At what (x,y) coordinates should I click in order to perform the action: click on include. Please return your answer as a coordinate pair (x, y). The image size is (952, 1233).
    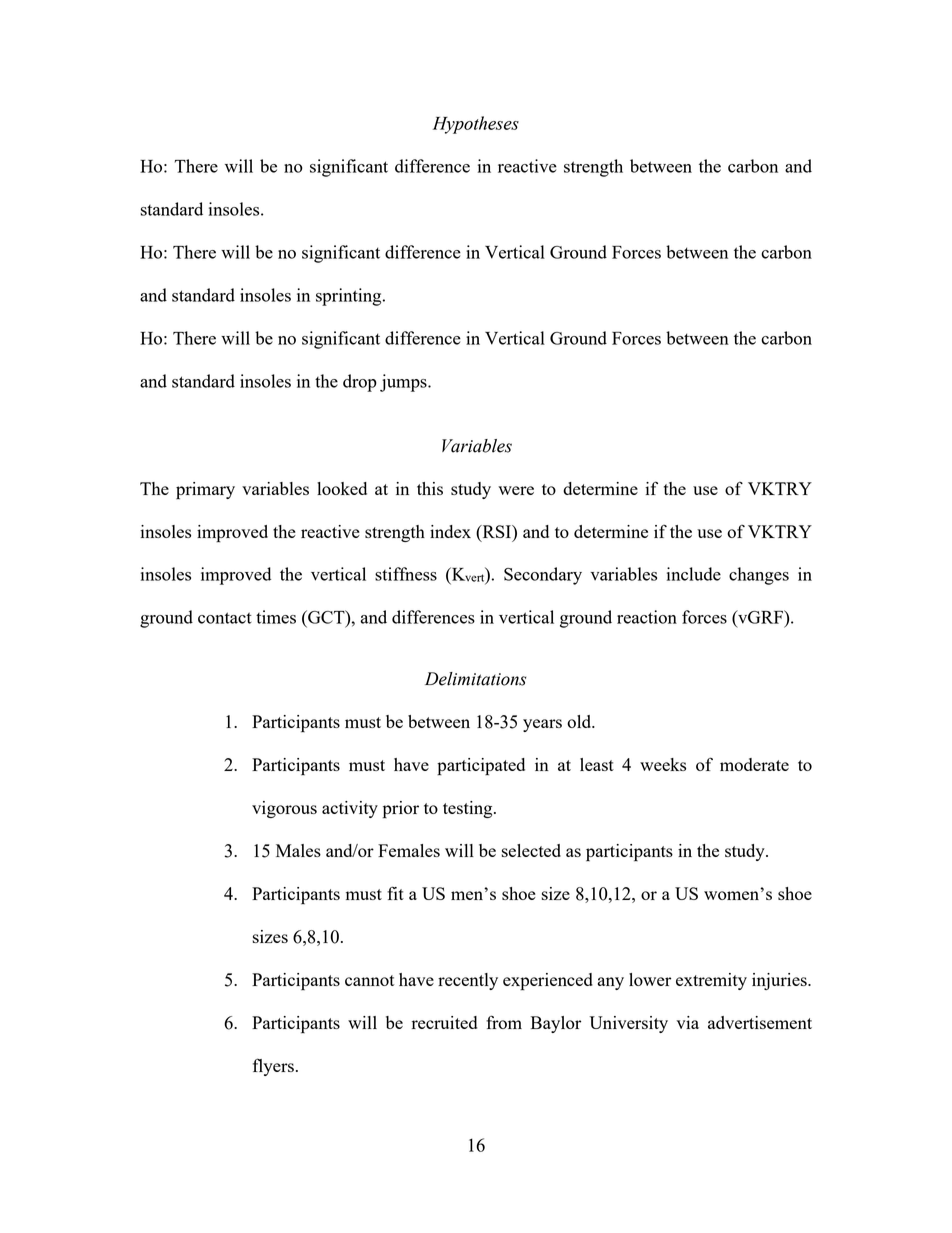
    Looking at the image, I should click on (694, 574).
